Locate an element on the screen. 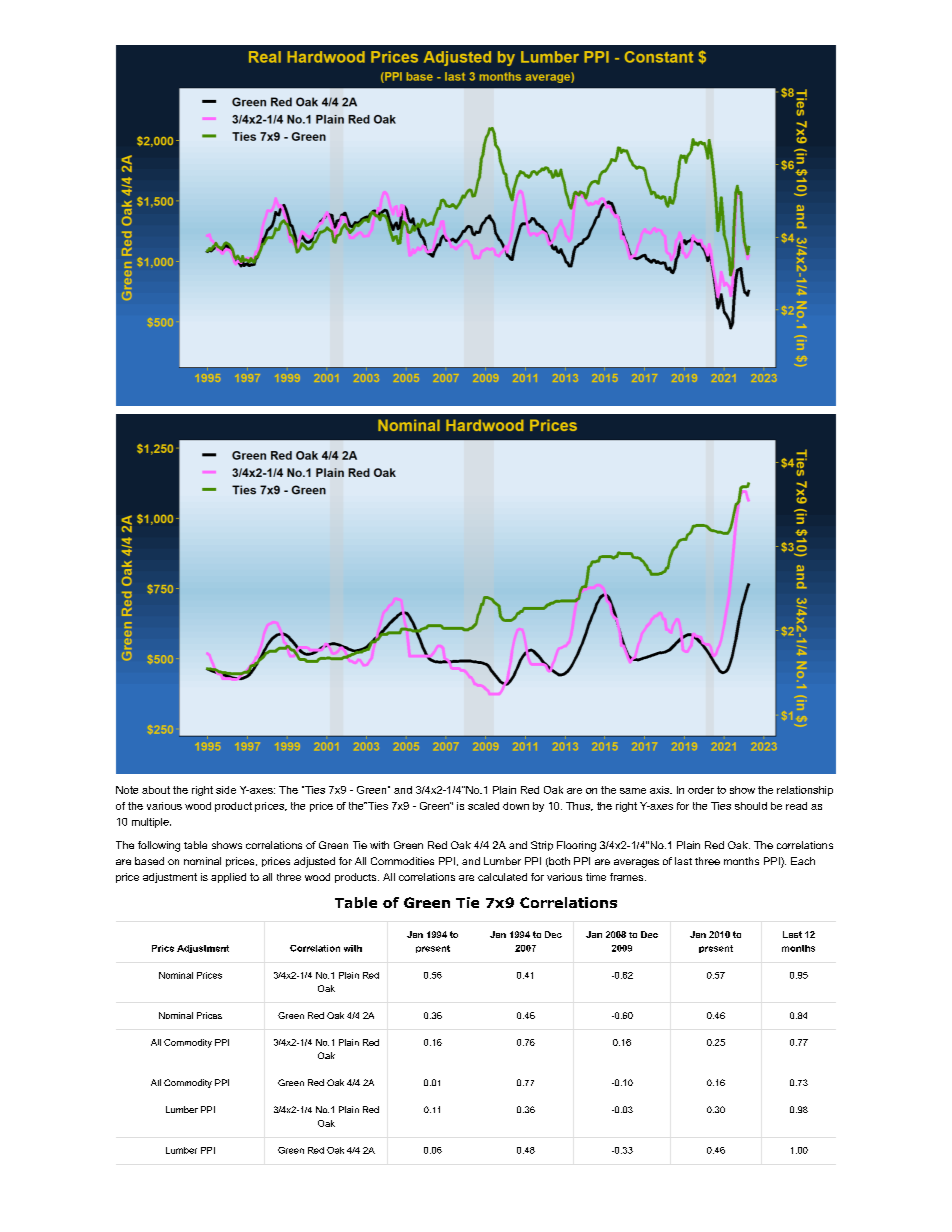 This screenshot has width=952, height=1232. side is located at coordinates (226, 790).
